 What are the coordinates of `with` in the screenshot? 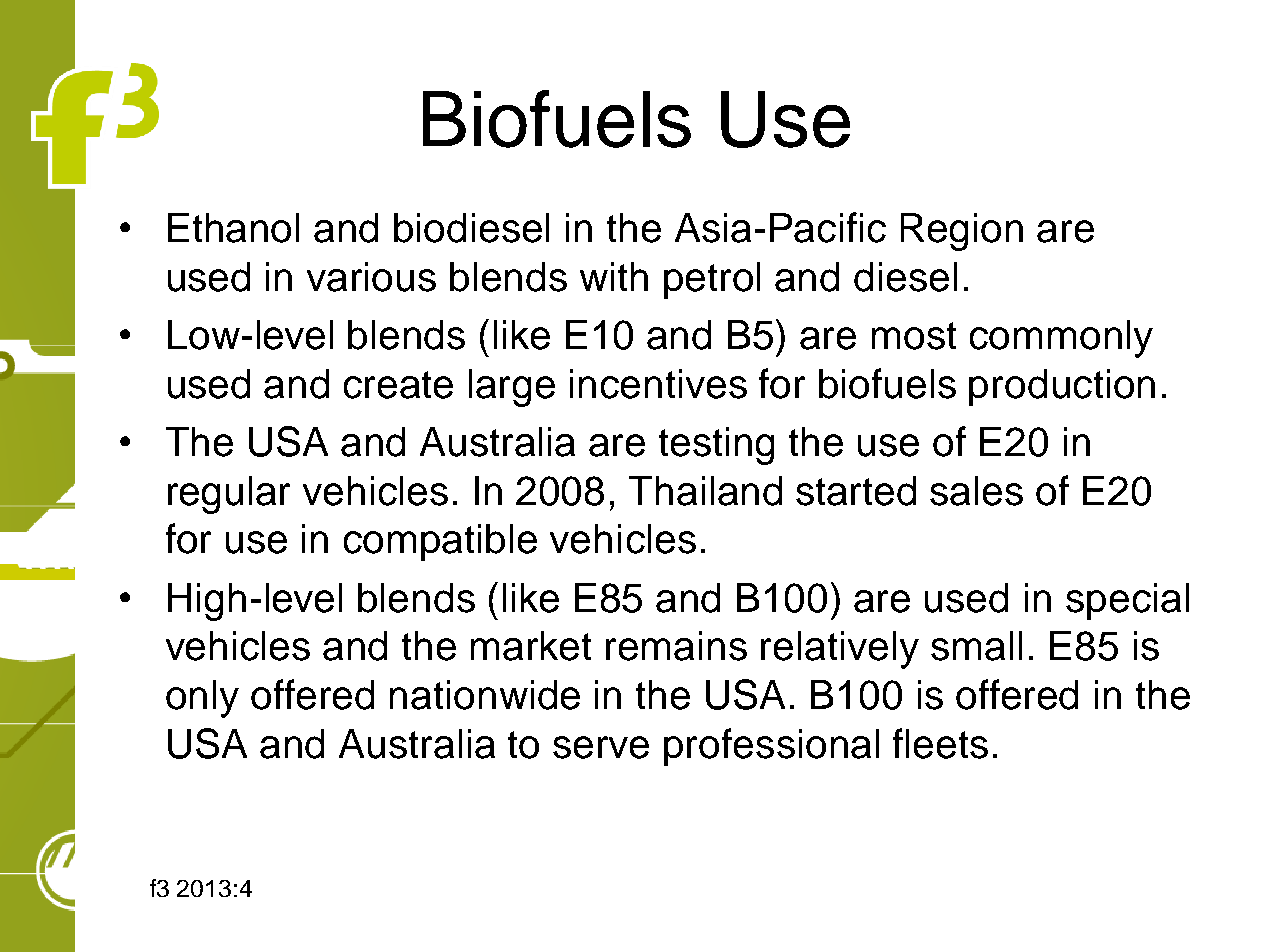 It's located at (614, 276).
